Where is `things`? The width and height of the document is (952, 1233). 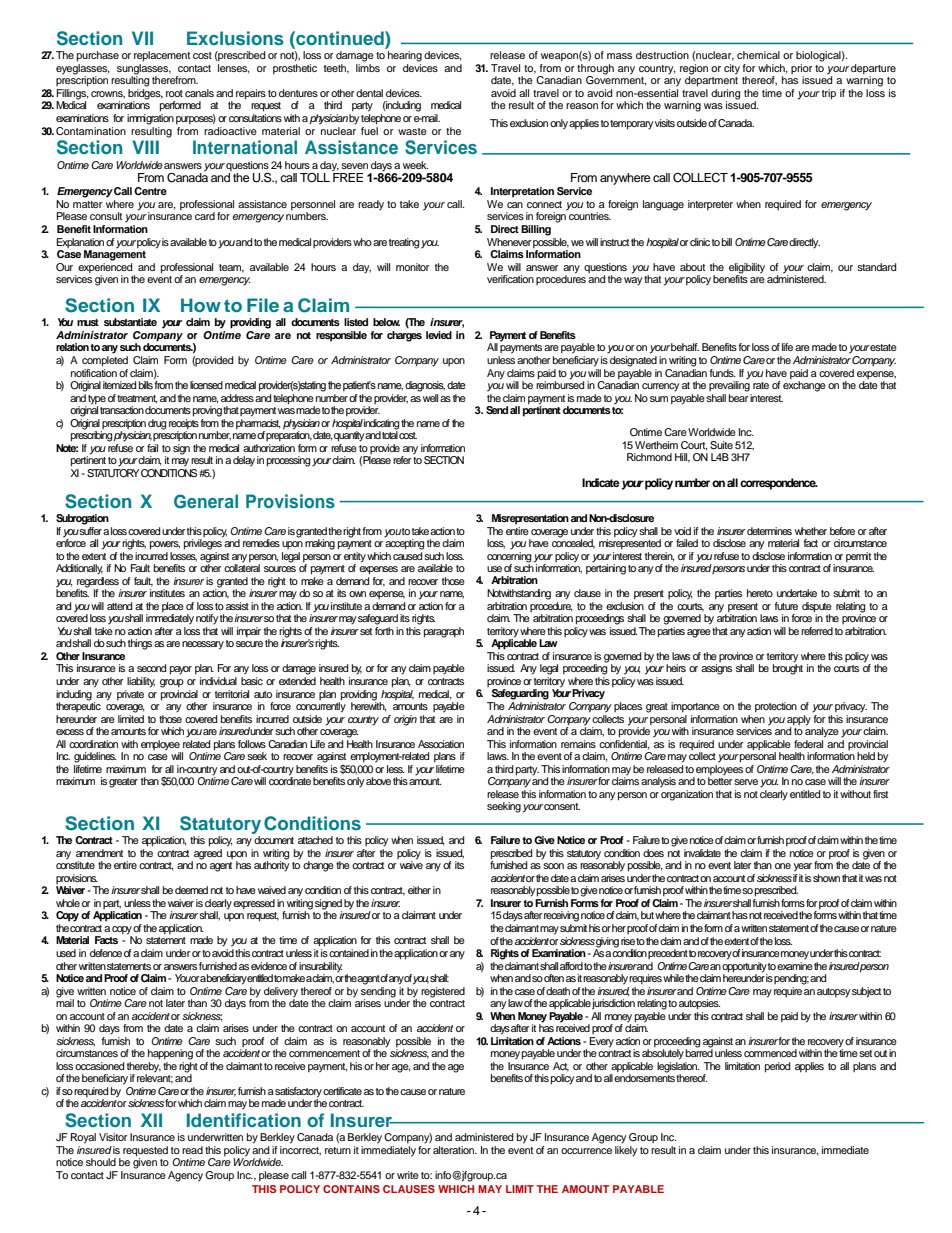 things is located at coordinates (140, 644).
